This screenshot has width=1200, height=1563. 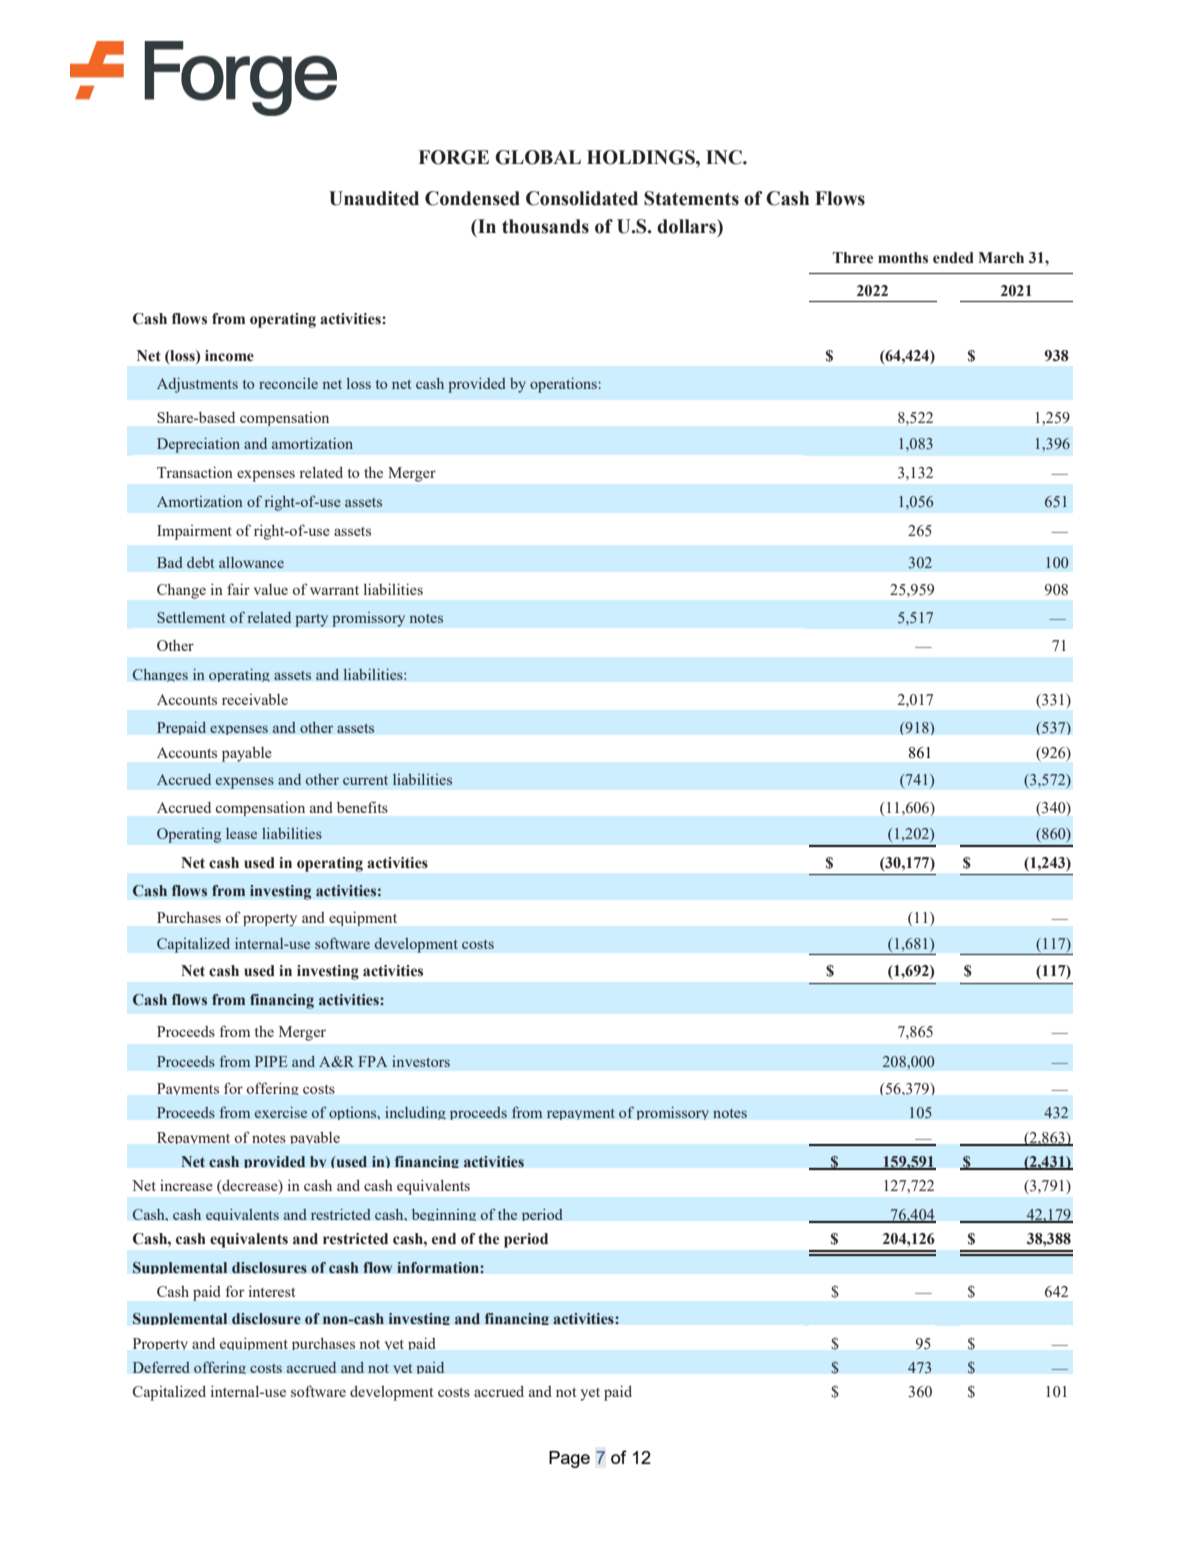 What do you see at coordinates (161, 1367) in the screenshot?
I see `Deferred` at bounding box center [161, 1367].
